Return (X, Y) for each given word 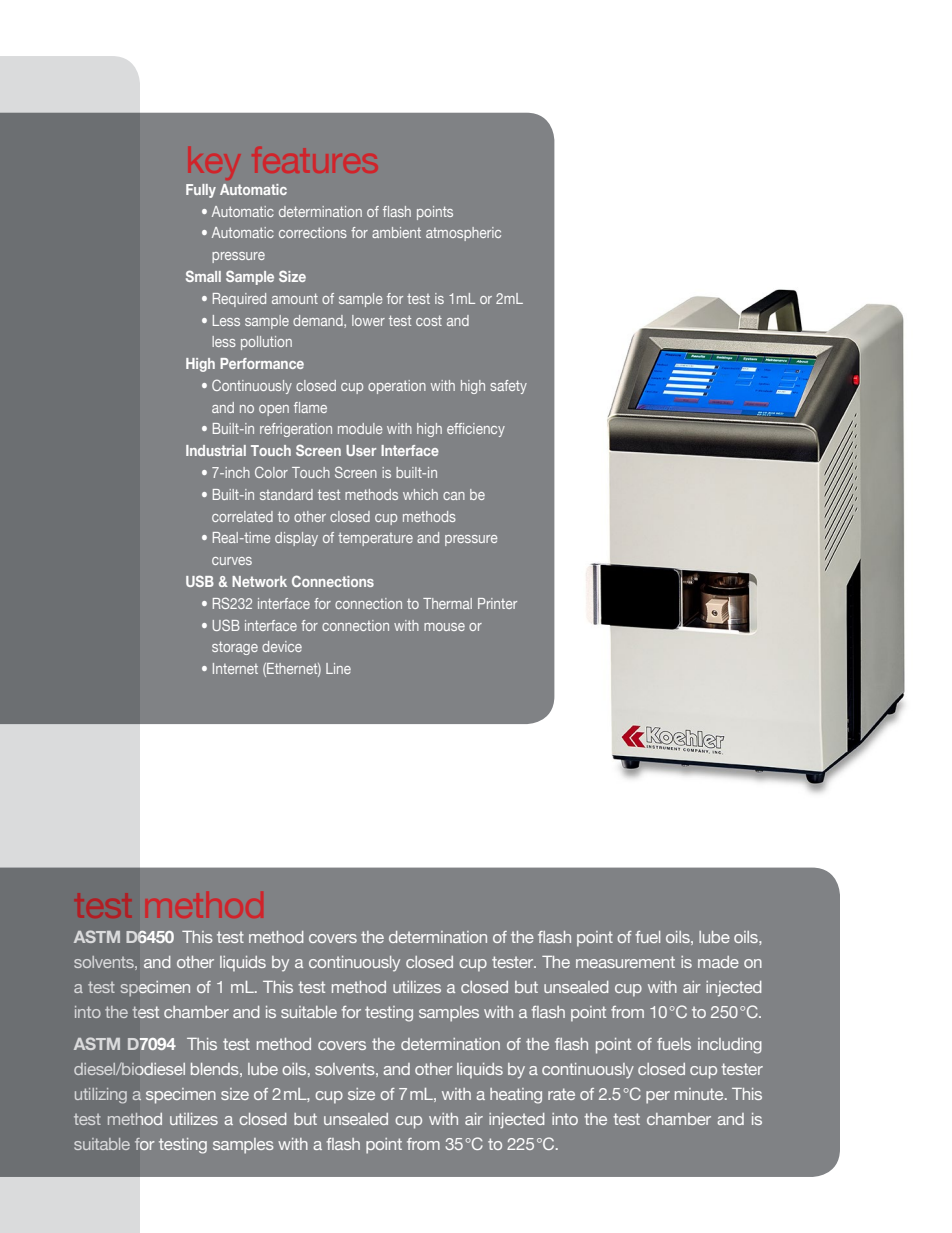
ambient (396, 232)
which (420, 494)
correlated (242, 516)
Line (338, 668)
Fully (201, 191)
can (454, 496)
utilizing (101, 1096)
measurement (625, 962)
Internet (235, 668)
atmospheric (463, 234)
